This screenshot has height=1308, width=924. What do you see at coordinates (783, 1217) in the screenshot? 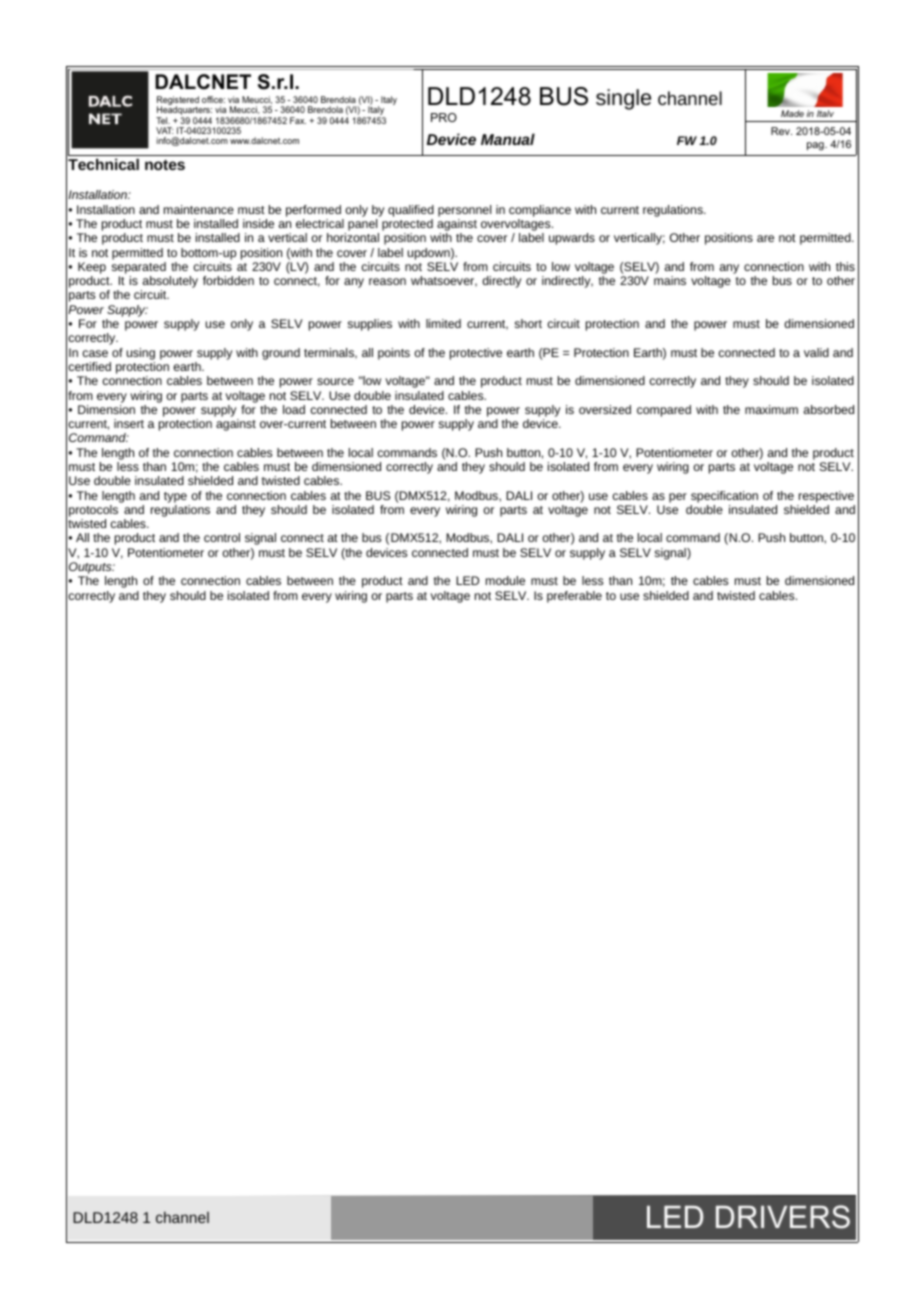
I see `DRIVERS` at bounding box center [783, 1217].
